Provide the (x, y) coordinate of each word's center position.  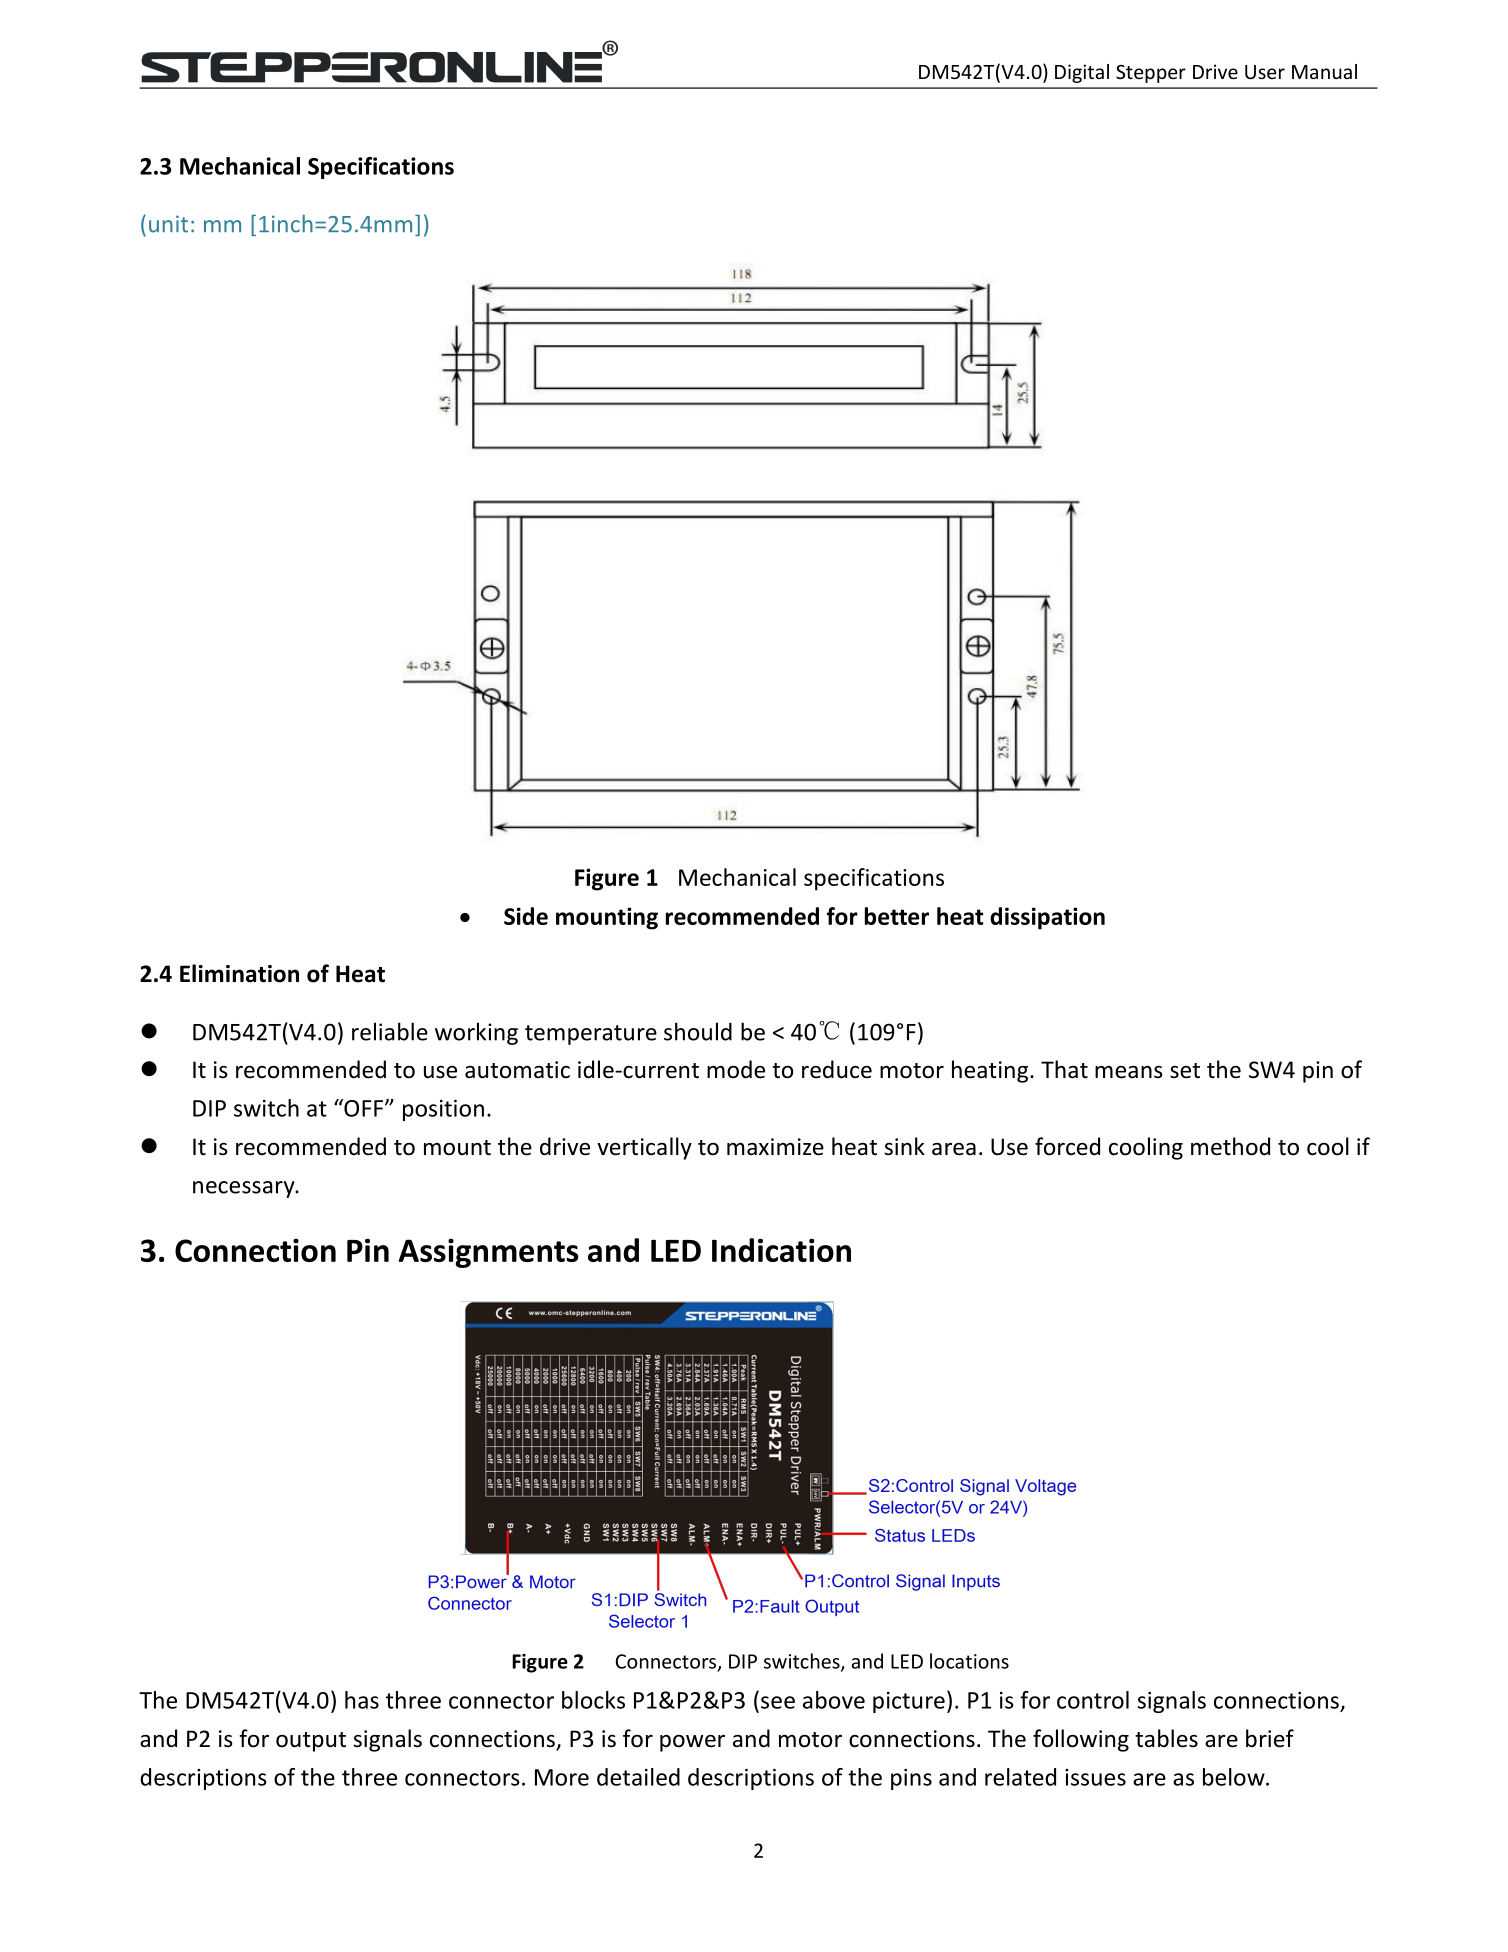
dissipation (1047, 918)
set (1185, 1071)
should (698, 1031)
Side (526, 916)
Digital (1082, 73)
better (897, 916)
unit (168, 224)
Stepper (1151, 74)
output (311, 1742)
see (778, 1702)
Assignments (489, 1253)
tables (1166, 1738)
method (1230, 1146)
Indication (781, 1250)
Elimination (239, 973)
